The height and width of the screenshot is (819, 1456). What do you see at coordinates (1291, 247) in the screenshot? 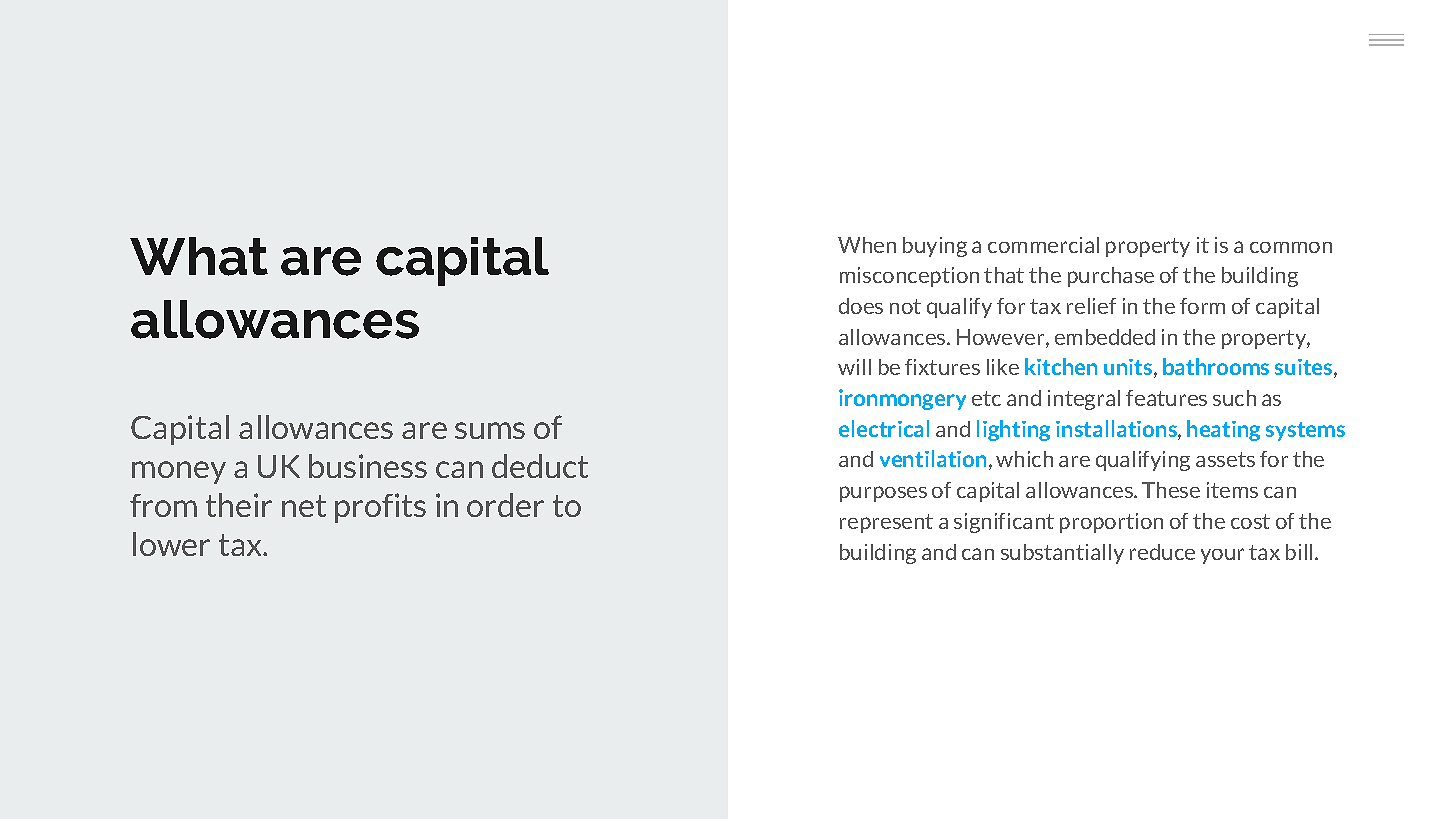
I see `common` at bounding box center [1291, 247].
